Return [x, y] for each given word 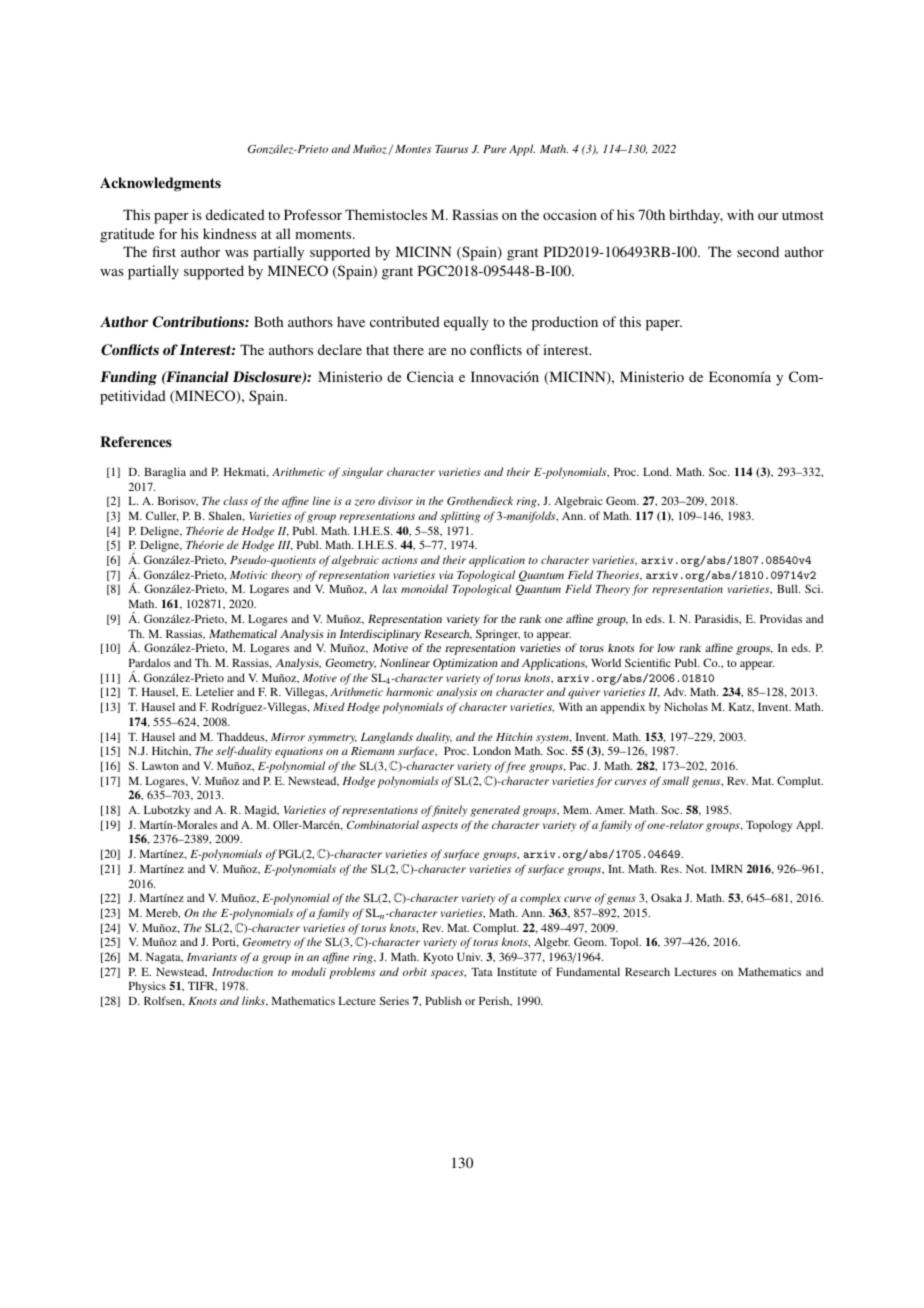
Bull [788, 588]
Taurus [451, 149]
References [136, 441]
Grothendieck [480, 500]
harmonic [410, 691]
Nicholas [686, 706]
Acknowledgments [160, 184]
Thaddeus [242, 737]
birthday [696, 216]
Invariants [212, 957]
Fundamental [588, 971]
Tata [481, 972]
